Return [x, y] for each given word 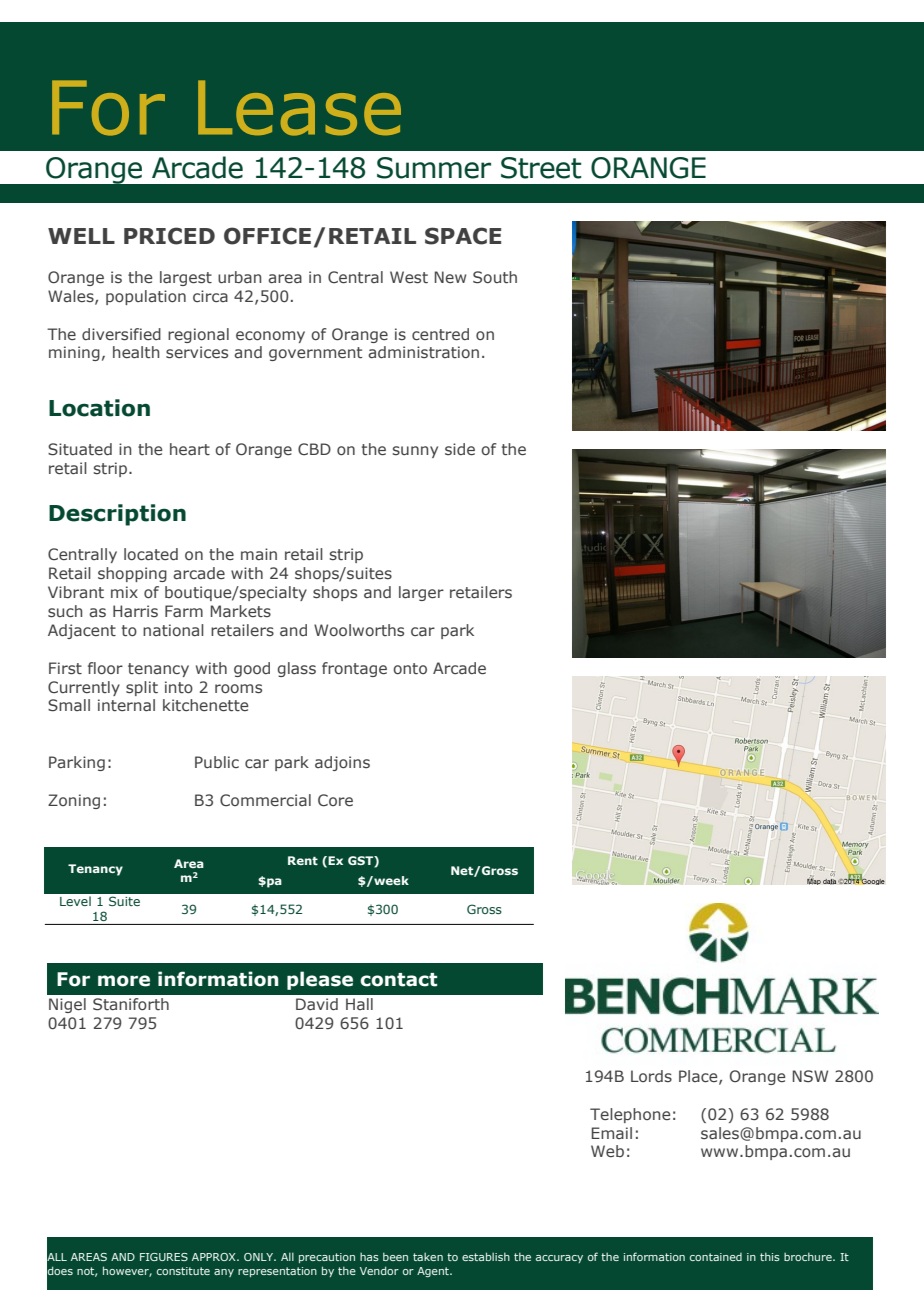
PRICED [169, 236]
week [390, 880]
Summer [434, 168]
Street [541, 168]
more [124, 981]
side [460, 449]
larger [421, 593]
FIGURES [164, 1257]
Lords [651, 1076]
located [151, 554]
